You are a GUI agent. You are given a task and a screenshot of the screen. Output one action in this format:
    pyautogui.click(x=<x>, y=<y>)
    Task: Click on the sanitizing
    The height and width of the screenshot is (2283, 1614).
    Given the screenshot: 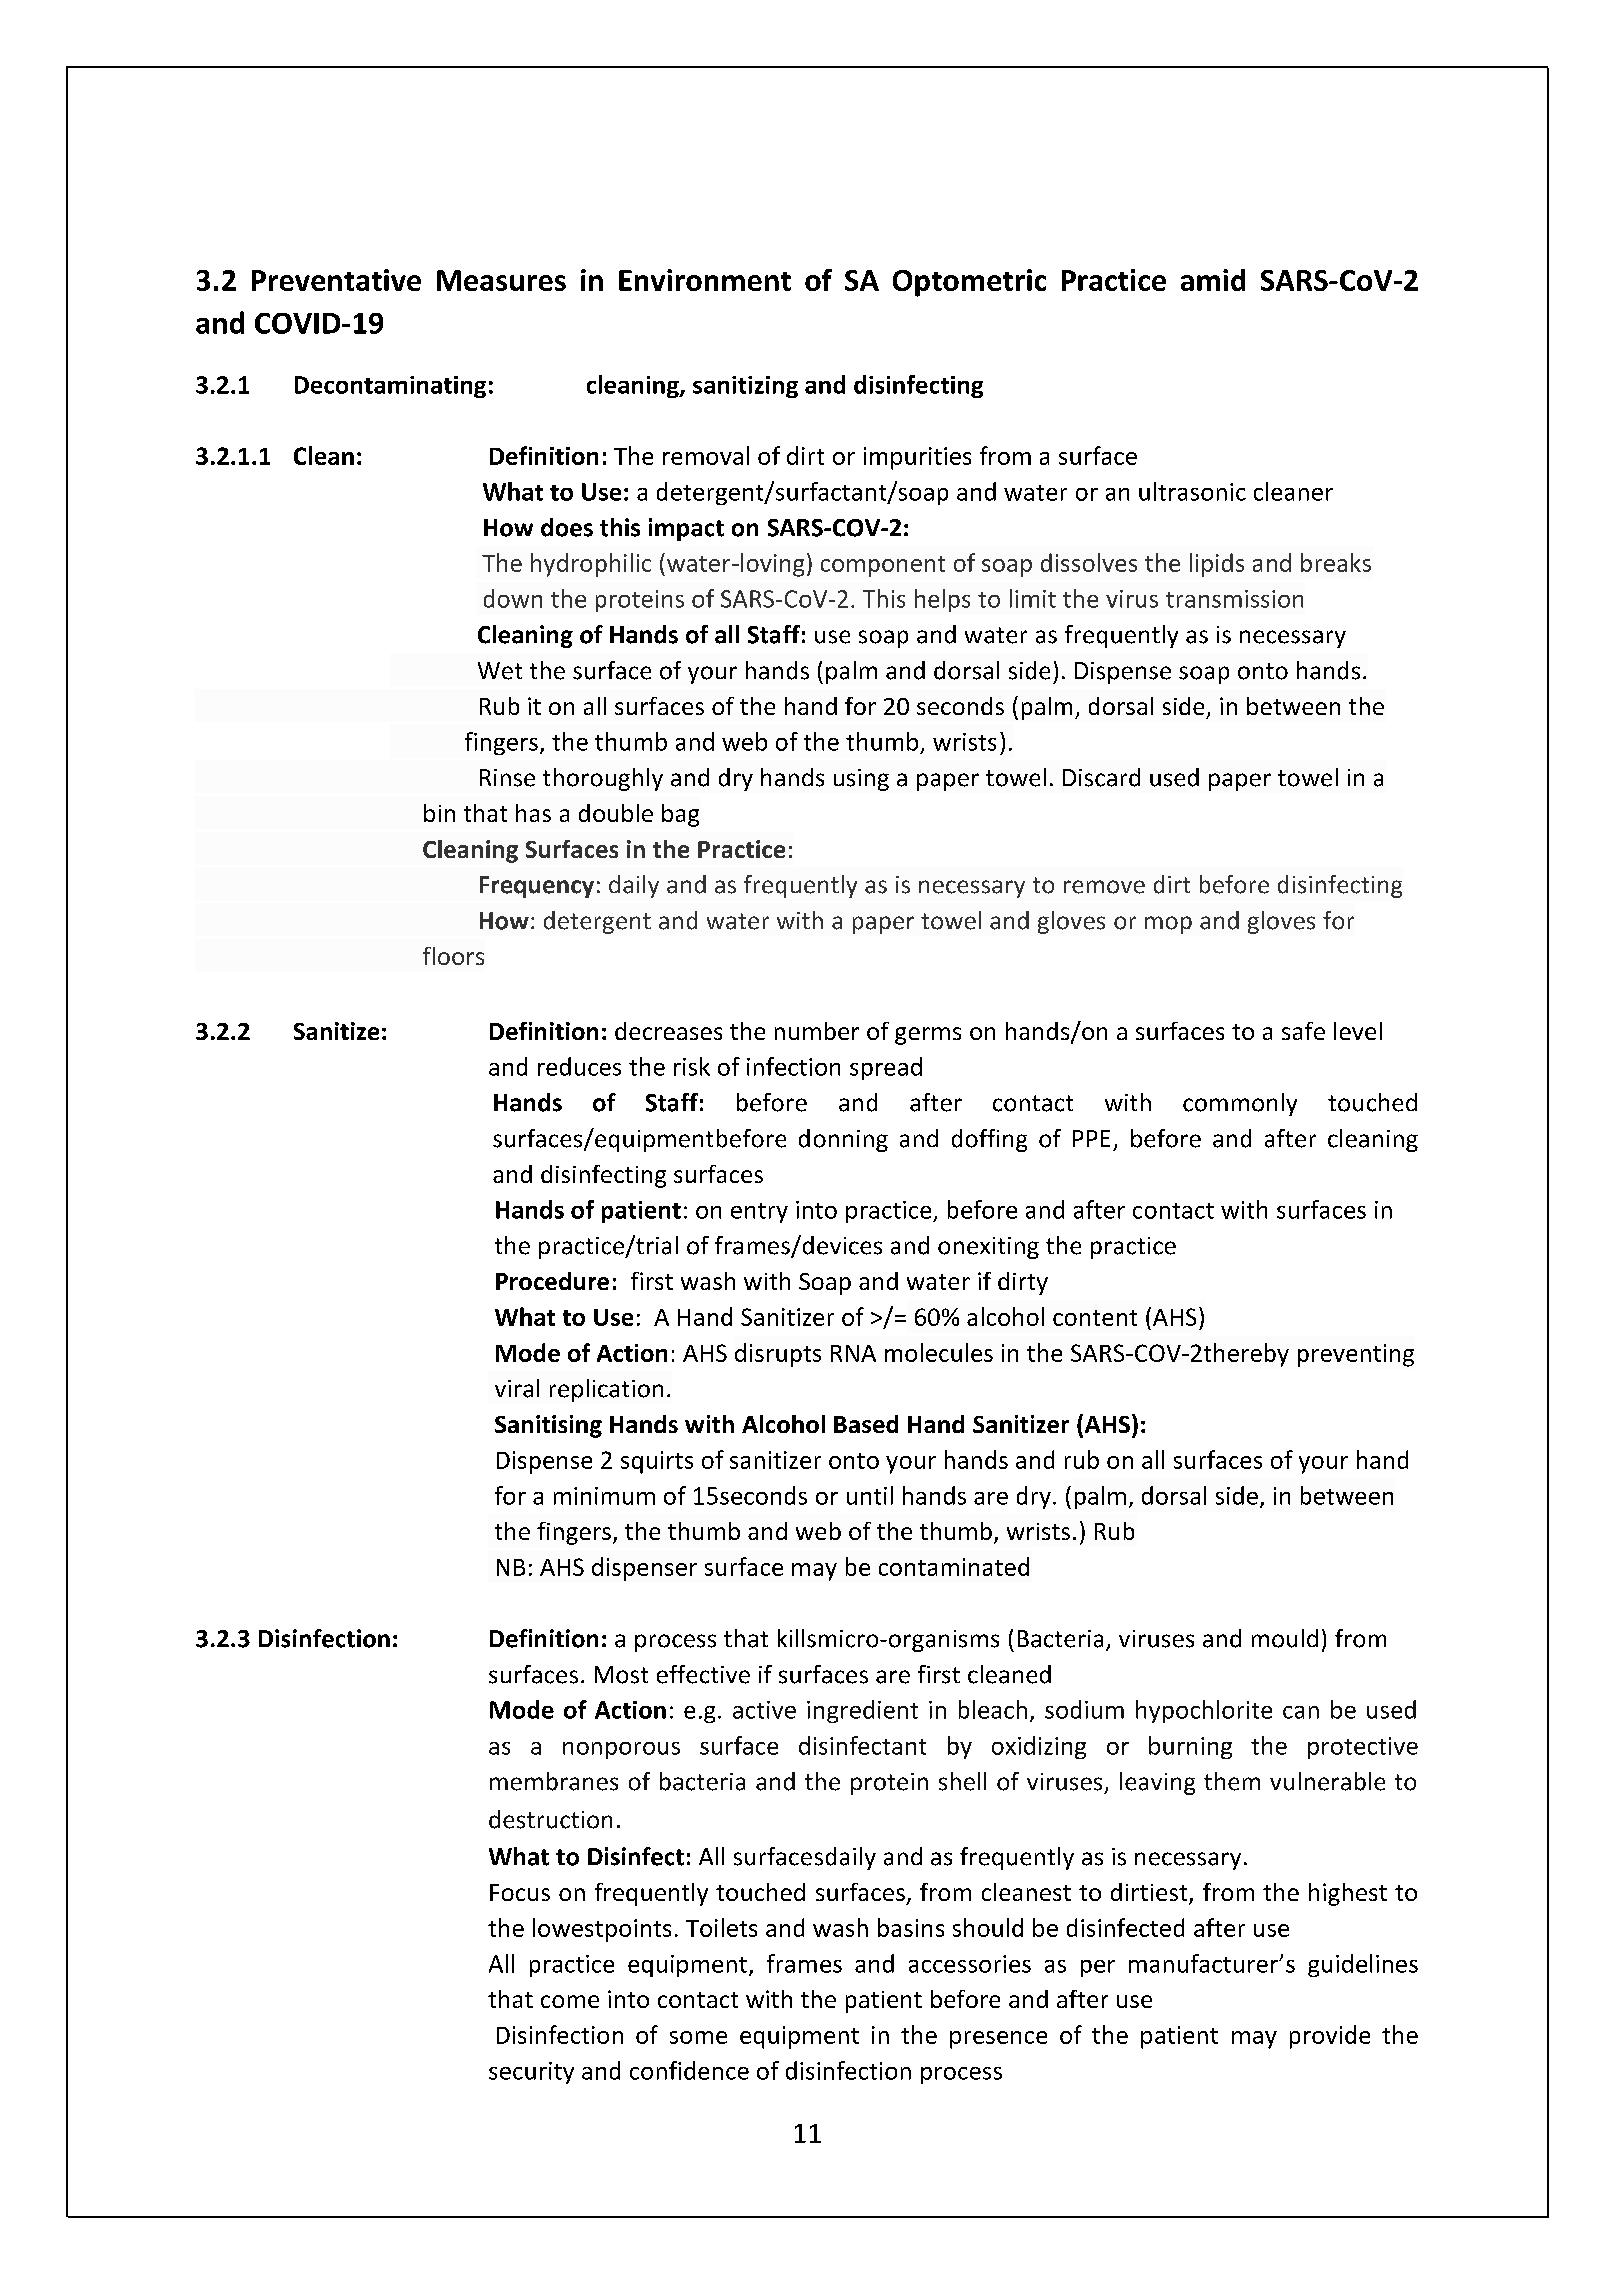 What is the action you would take?
    pyautogui.click(x=745, y=387)
